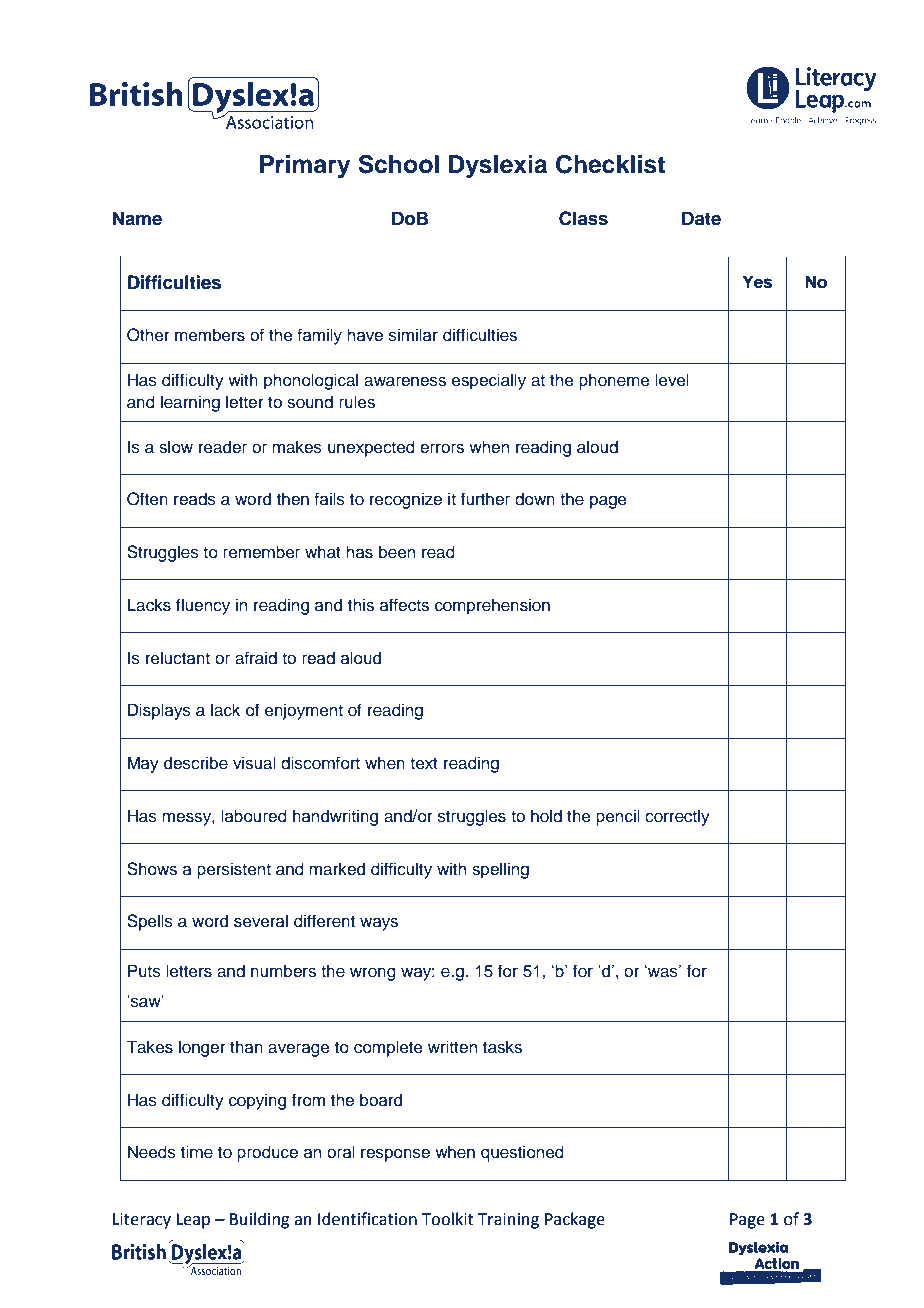 Image resolution: width=924 pixels, height=1308 pixels. What do you see at coordinates (424, 763) in the image?
I see `text` at bounding box center [424, 763].
